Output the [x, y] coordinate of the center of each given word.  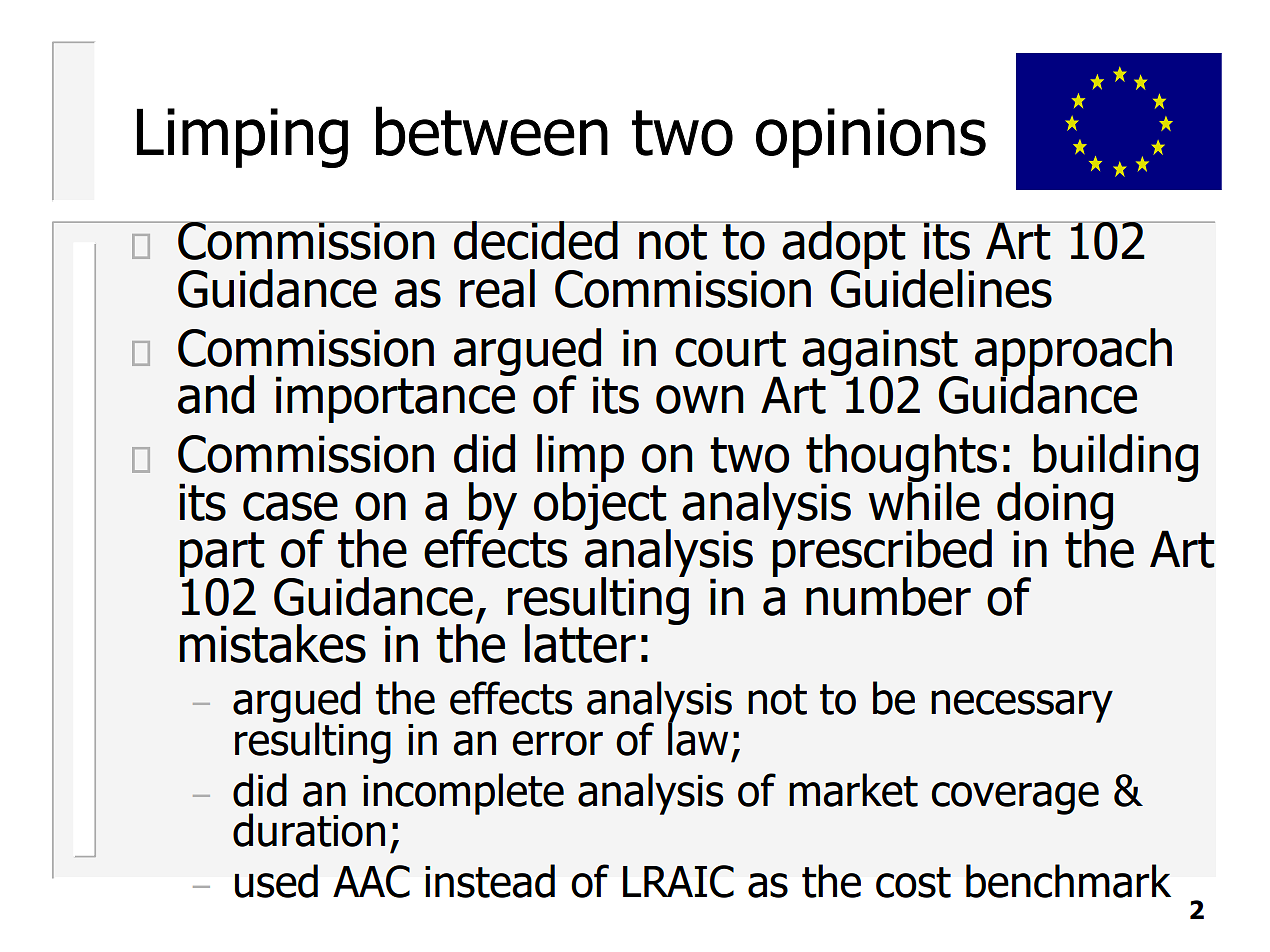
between [492, 131]
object [601, 506]
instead [490, 881]
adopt [844, 246]
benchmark [1068, 881]
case [290, 506]
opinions [871, 138]
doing [1055, 507]
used [276, 881]
